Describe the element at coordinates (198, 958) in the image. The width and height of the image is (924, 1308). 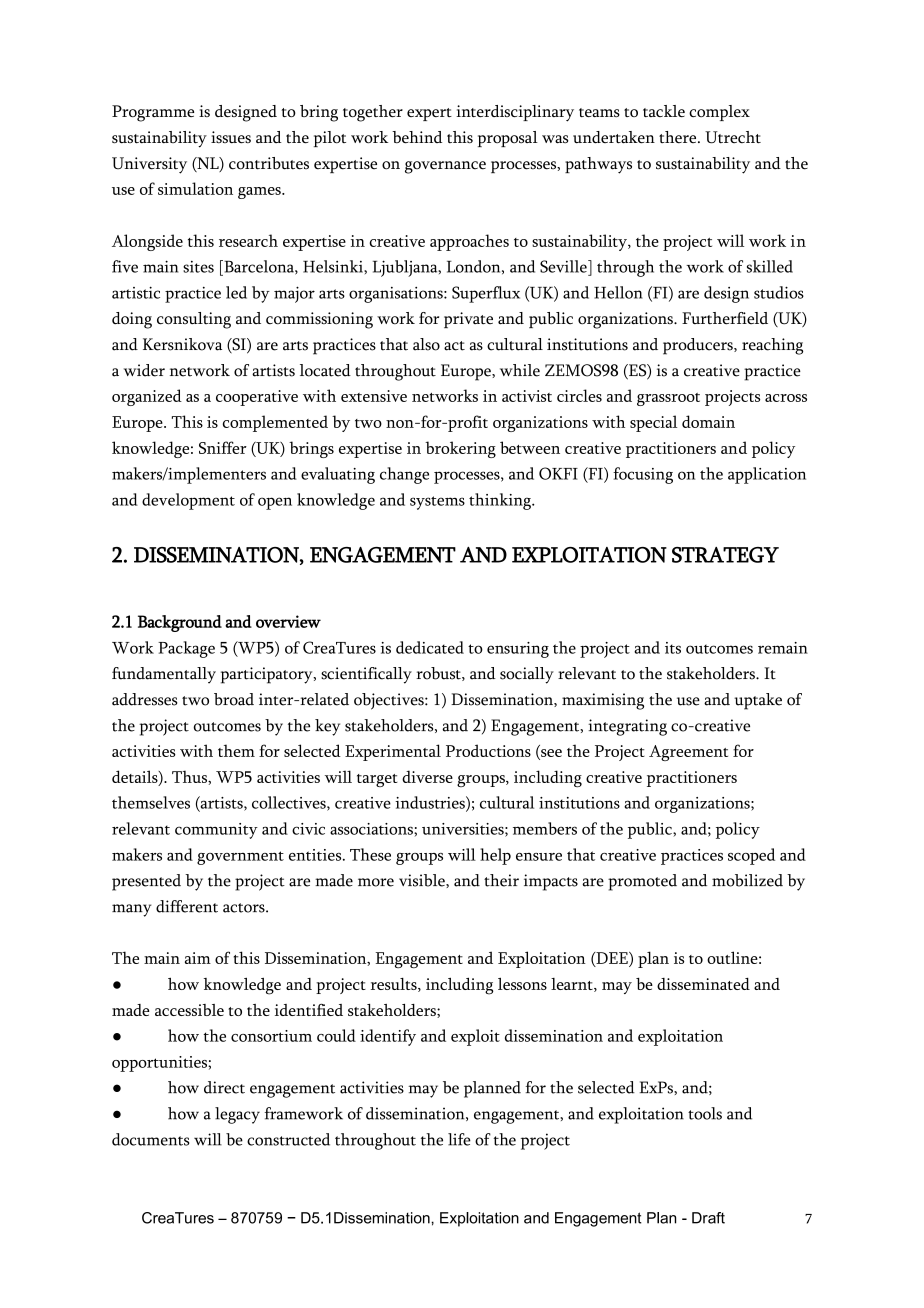
I see `aim` at that location.
